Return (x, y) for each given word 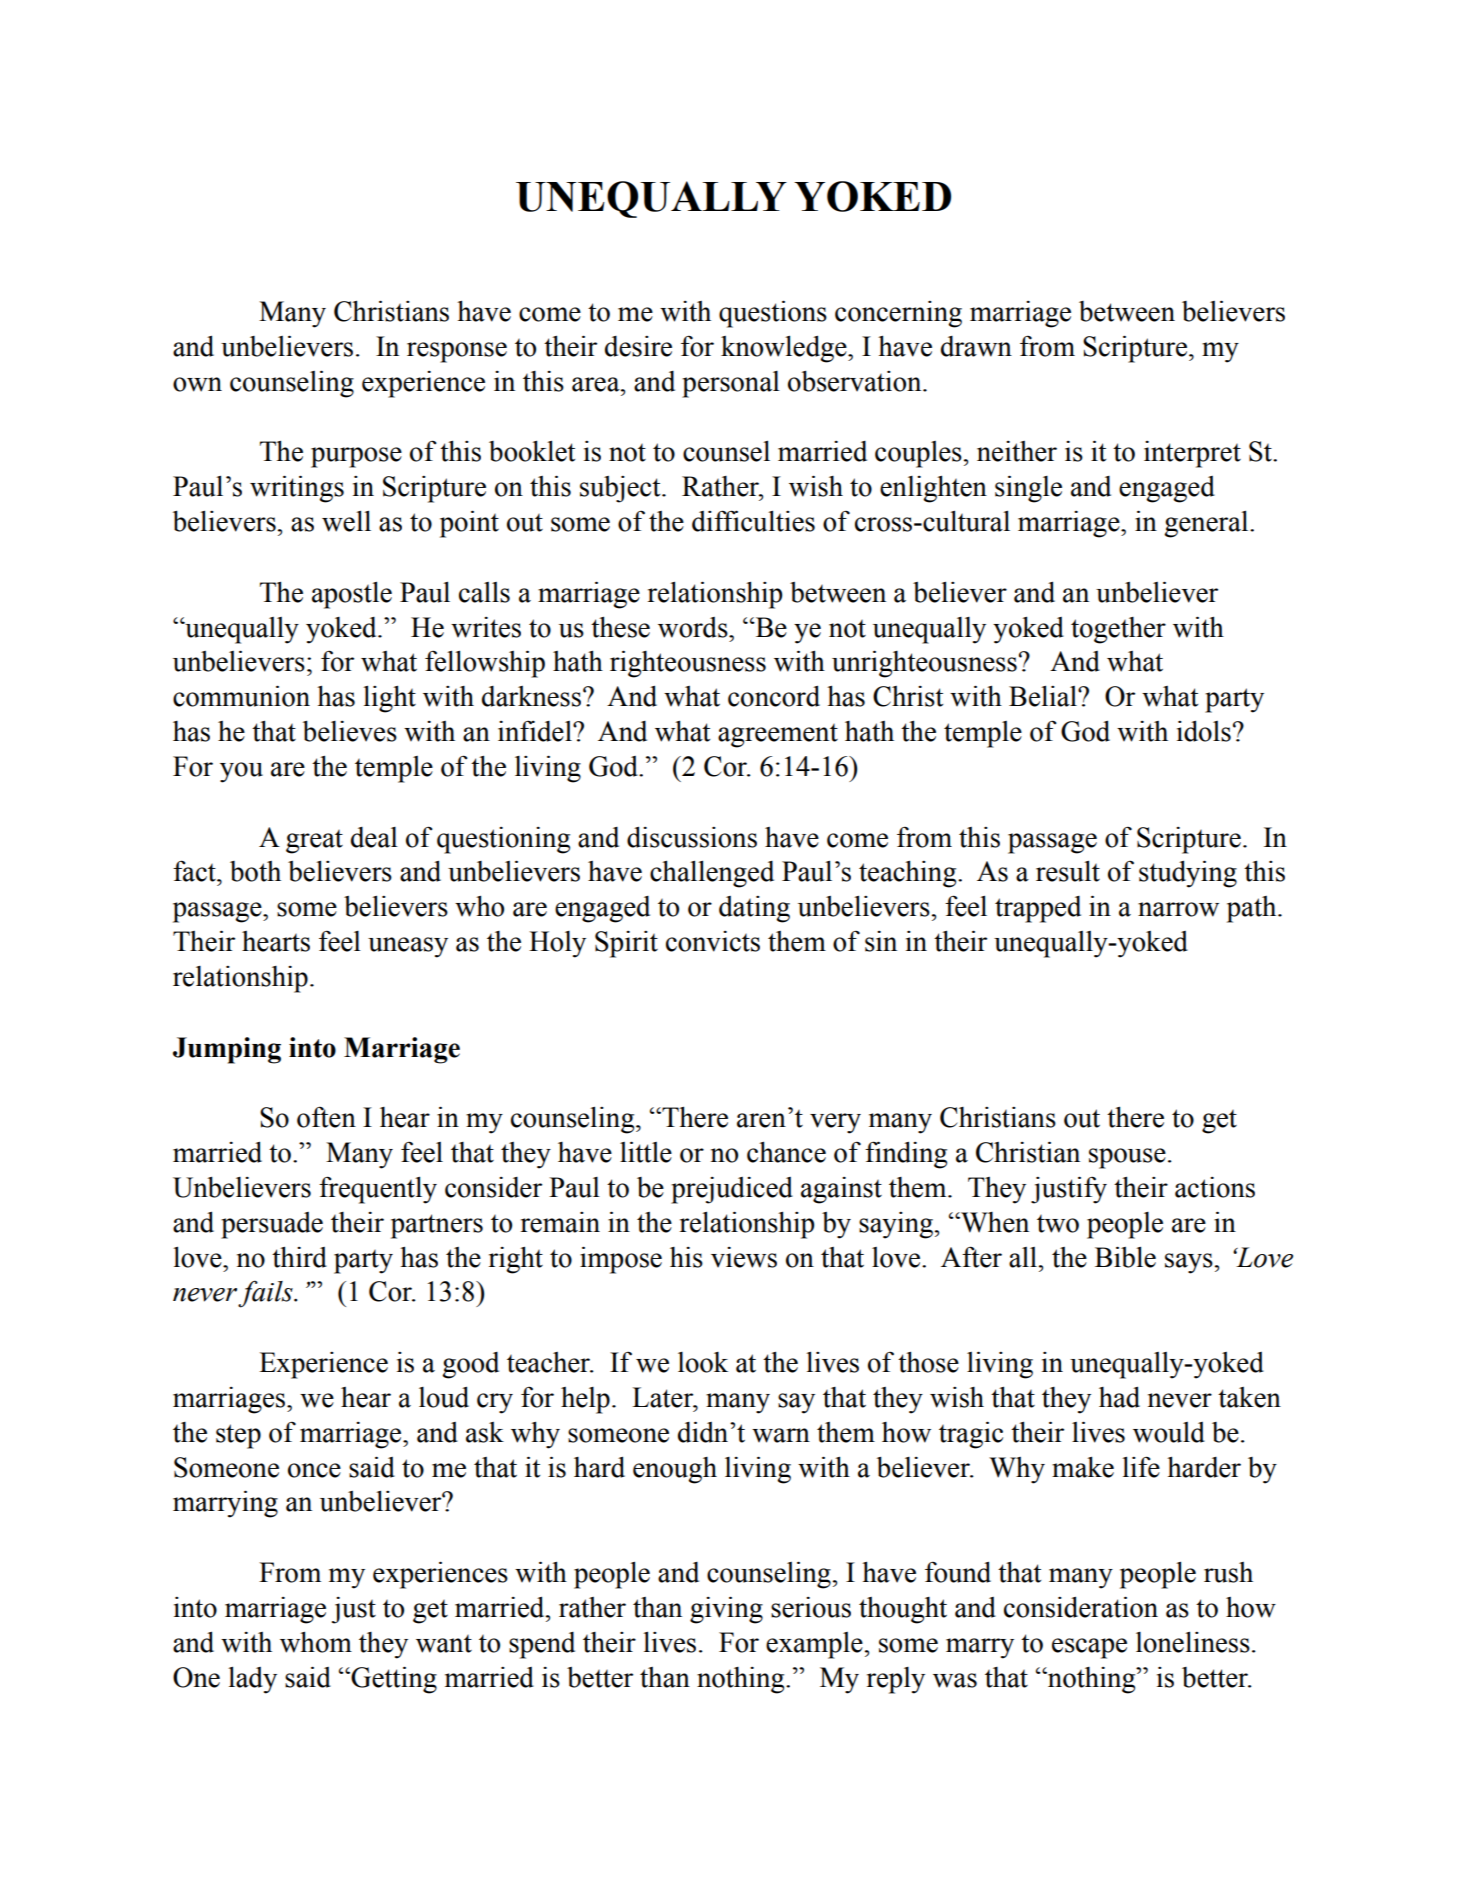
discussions (692, 837)
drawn (976, 346)
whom (316, 1642)
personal (731, 384)
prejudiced (732, 1190)
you (241, 772)
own (197, 384)
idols (1204, 731)
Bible (1125, 1257)
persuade (272, 1225)
